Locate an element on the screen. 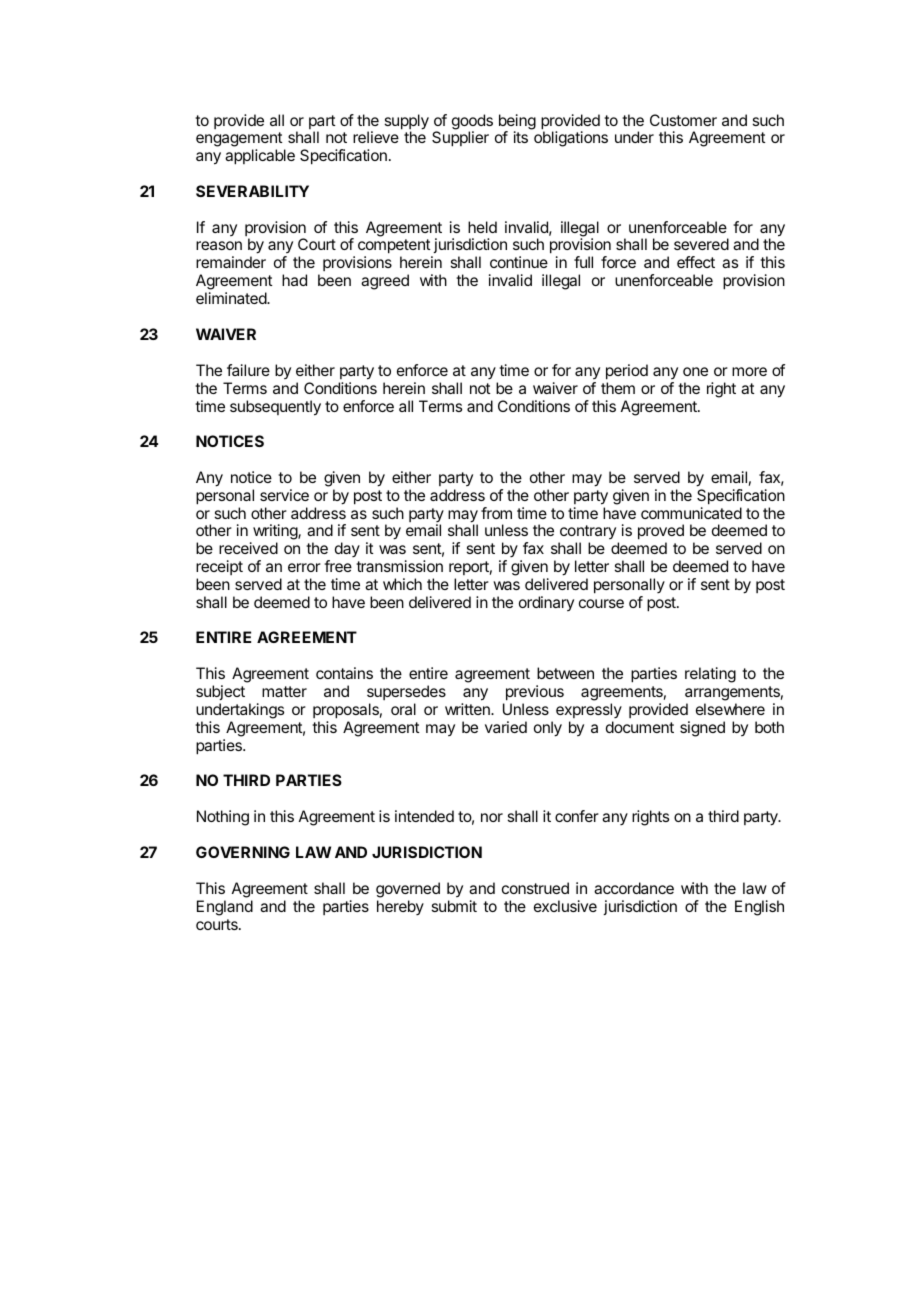  subsequently is located at coordinates (275, 408).
